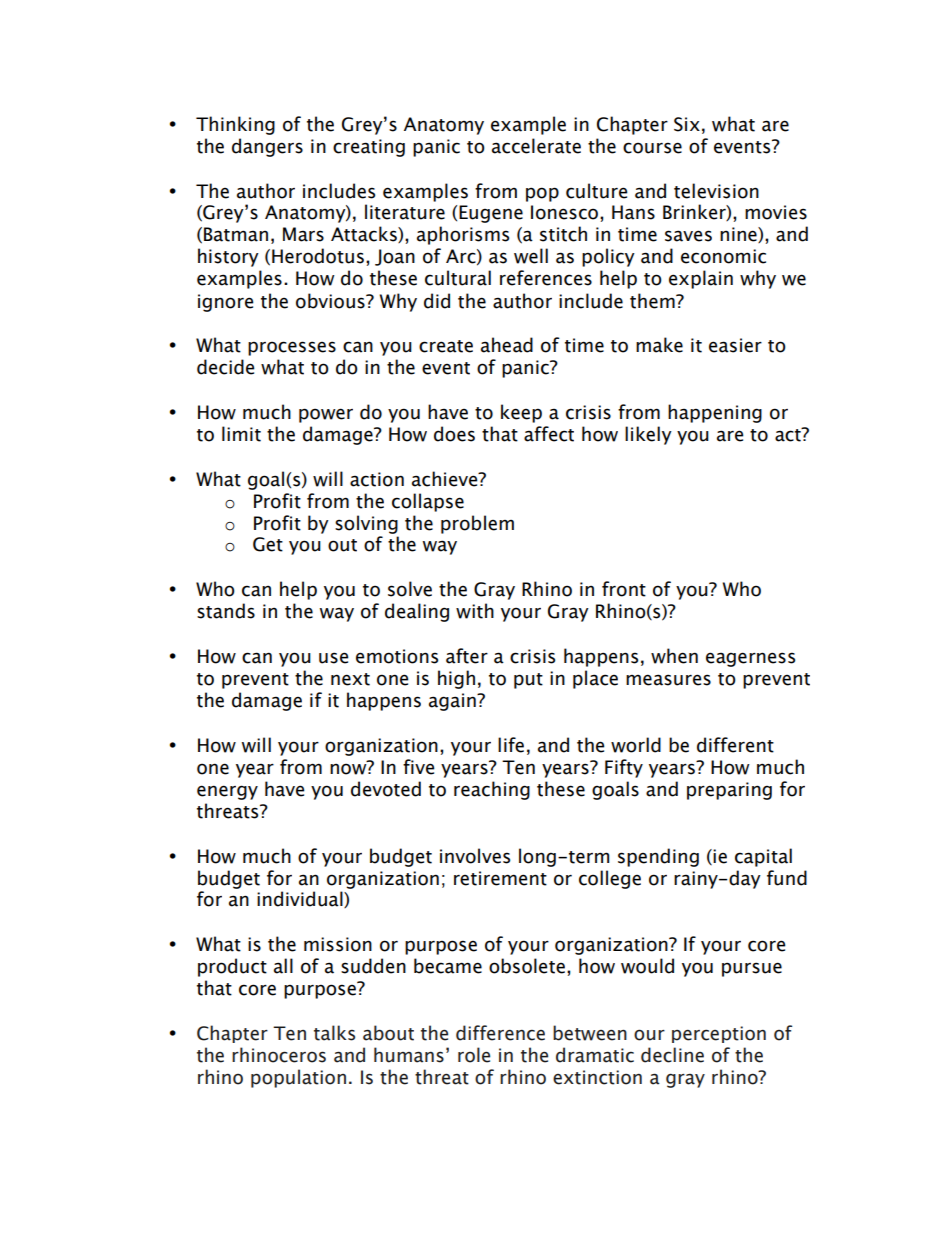 The width and height of the screenshot is (952, 1233). I want to click on energy, so click(227, 792).
